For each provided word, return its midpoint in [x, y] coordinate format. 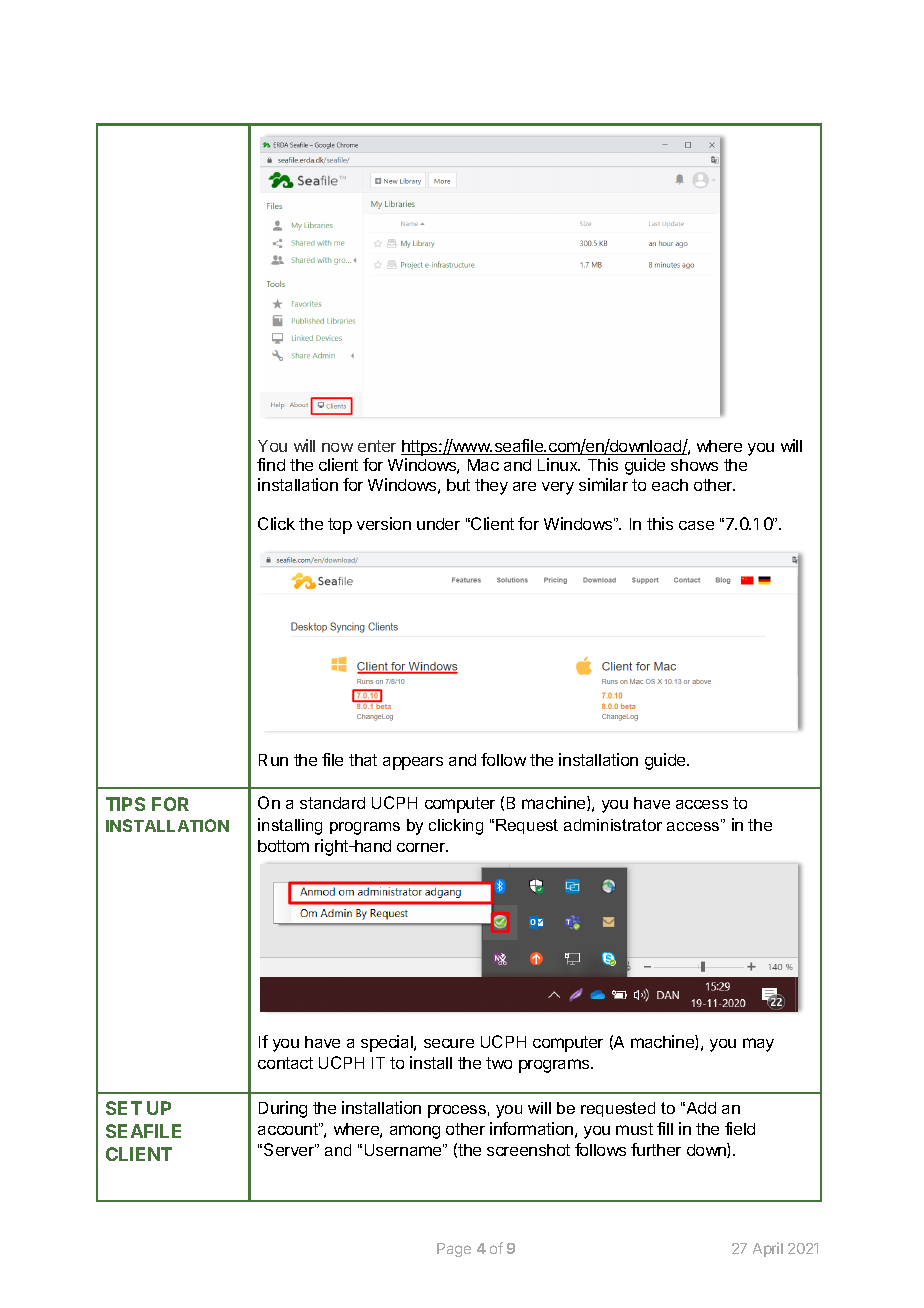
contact [285, 1063]
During [283, 1109]
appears [413, 763]
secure [449, 1043]
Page [454, 1250]
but [458, 485]
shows [694, 465]
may [758, 1045]
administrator [613, 825]
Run [273, 760]
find [271, 464]
